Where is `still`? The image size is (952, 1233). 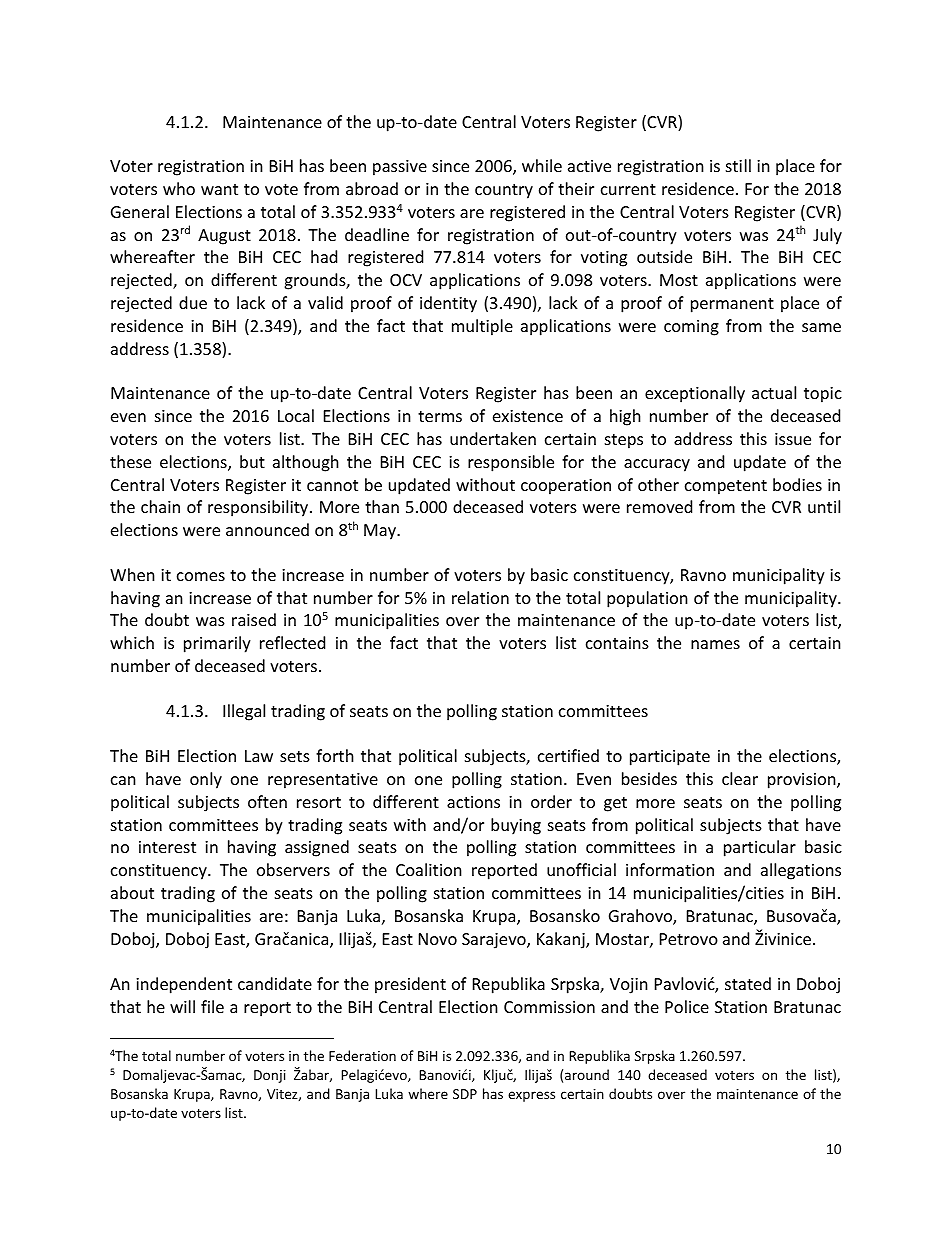 still is located at coordinates (738, 165).
